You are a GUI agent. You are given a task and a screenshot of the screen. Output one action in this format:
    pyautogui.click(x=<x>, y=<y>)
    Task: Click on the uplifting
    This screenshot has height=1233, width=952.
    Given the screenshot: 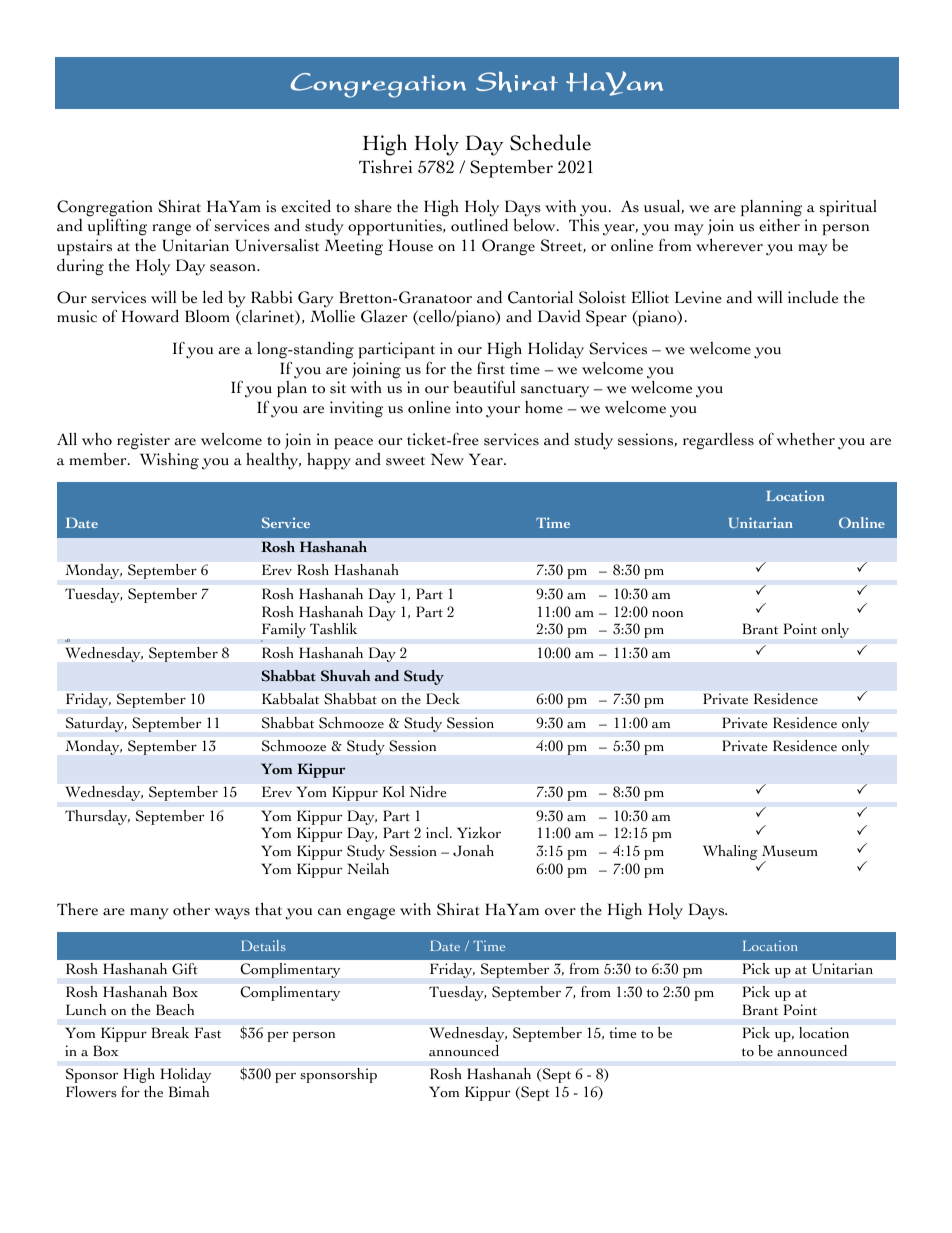 What is the action you would take?
    pyautogui.click(x=117, y=227)
